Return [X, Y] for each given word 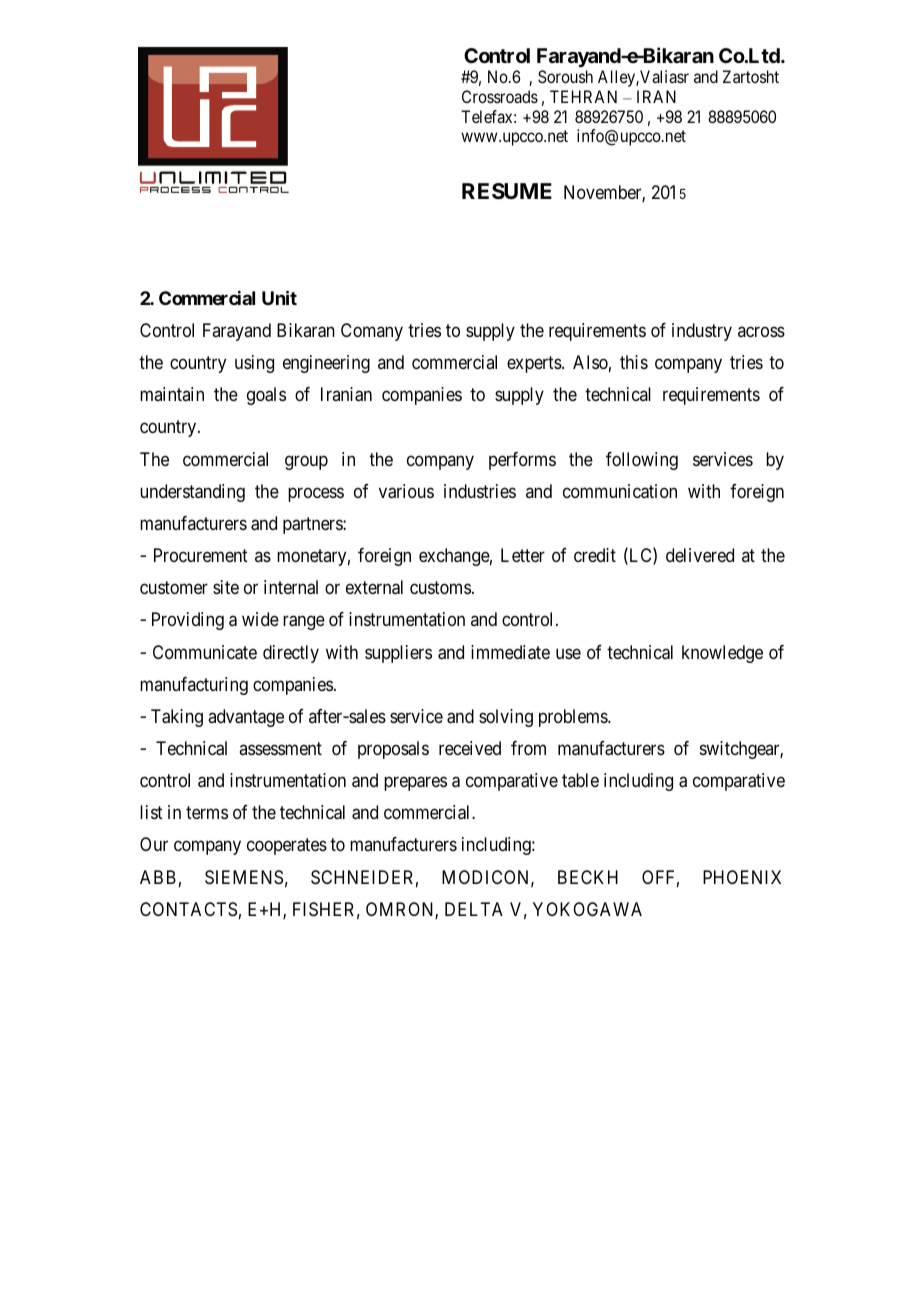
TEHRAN [583, 96]
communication [620, 491]
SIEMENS [244, 877]
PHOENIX [742, 877]
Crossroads [500, 96]
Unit [279, 297]
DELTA [474, 909]
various [406, 491]
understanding [192, 493]
